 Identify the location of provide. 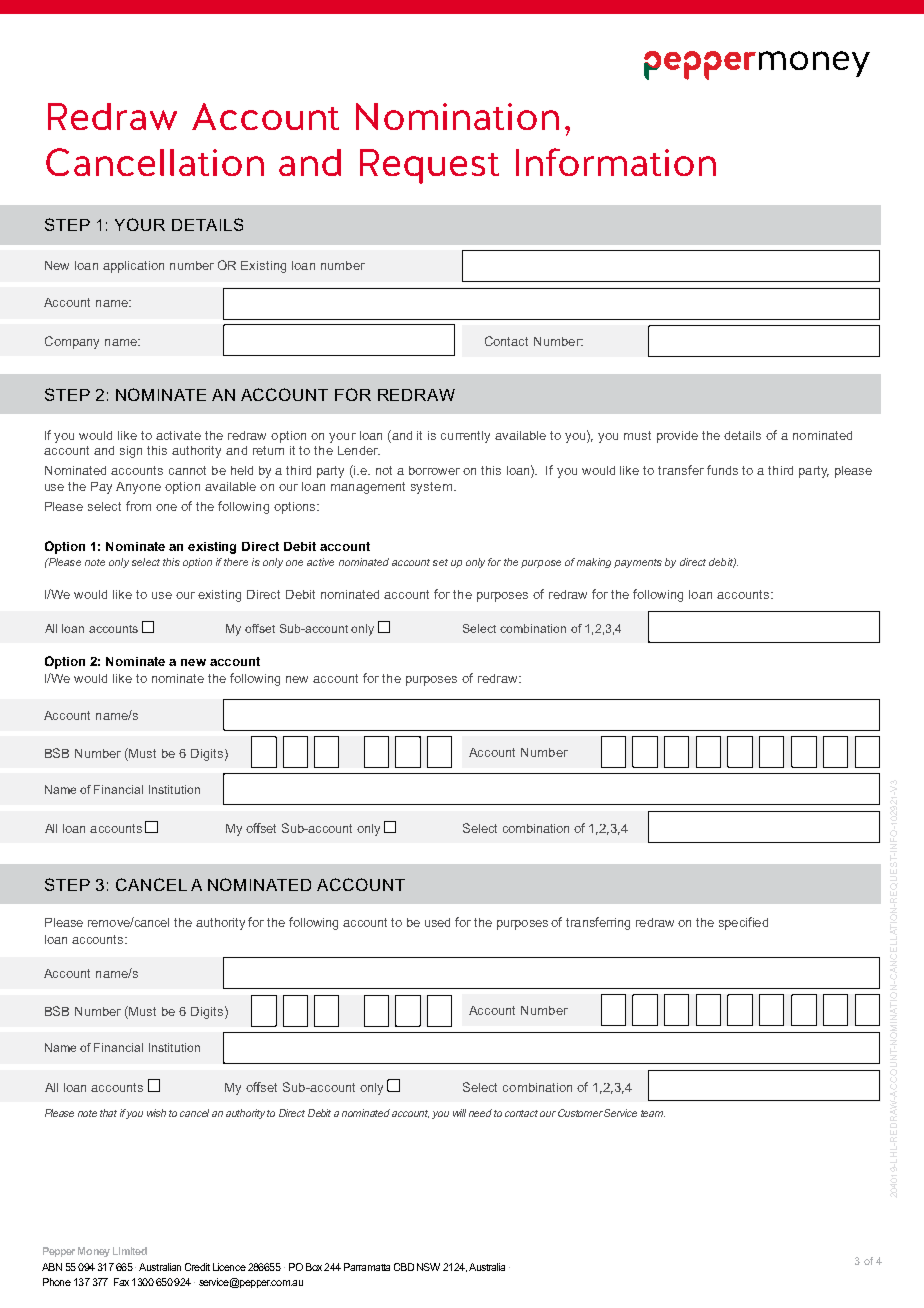
(677, 437).
